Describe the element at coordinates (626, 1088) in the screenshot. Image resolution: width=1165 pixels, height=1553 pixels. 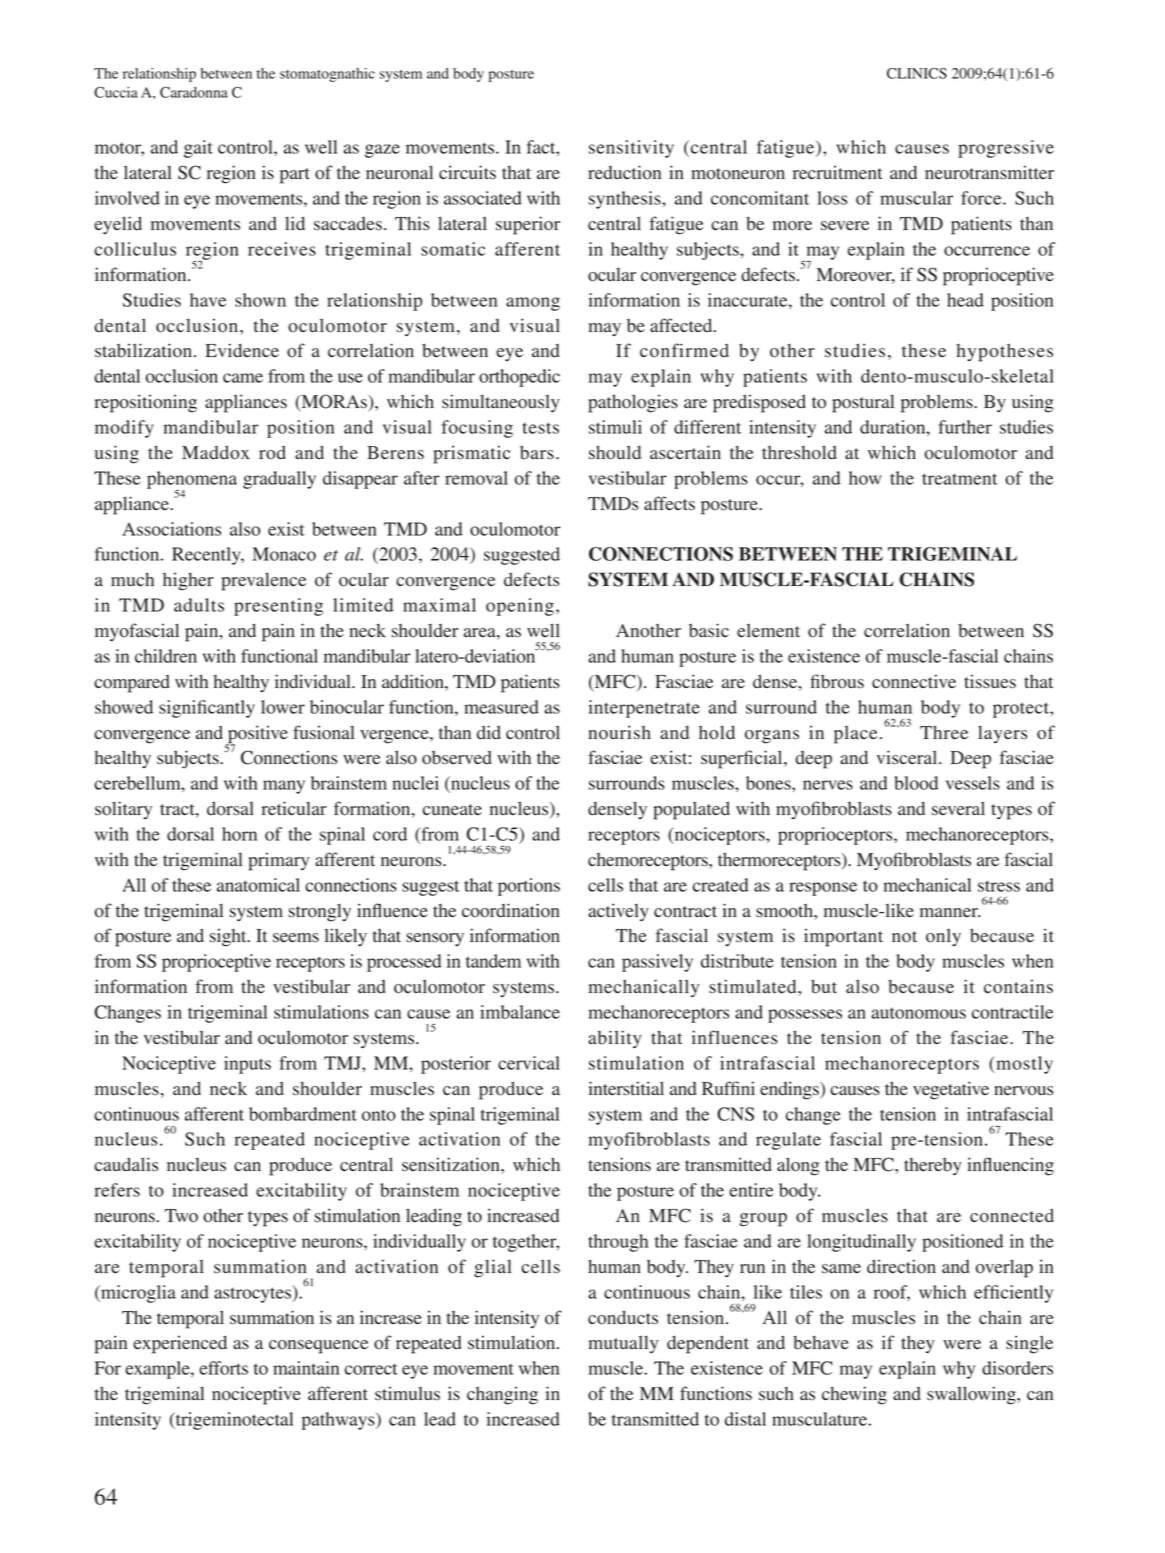
I see `interstitial` at that location.
